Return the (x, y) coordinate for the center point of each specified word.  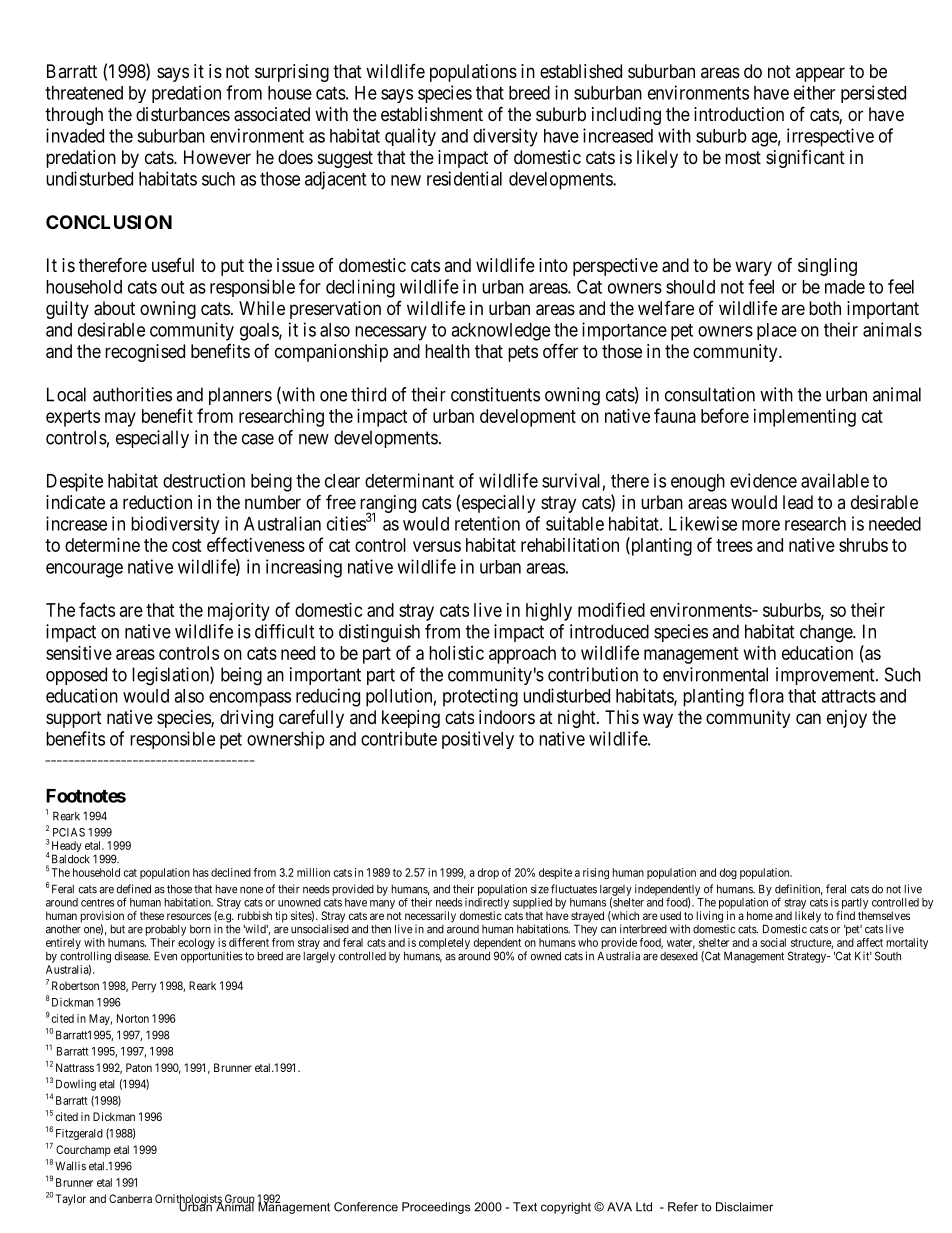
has (201, 872)
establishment (432, 114)
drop (488, 873)
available (835, 480)
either (814, 92)
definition (799, 889)
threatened (84, 93)
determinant (409, 480)
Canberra (130, 1198)
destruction (204, 480)
